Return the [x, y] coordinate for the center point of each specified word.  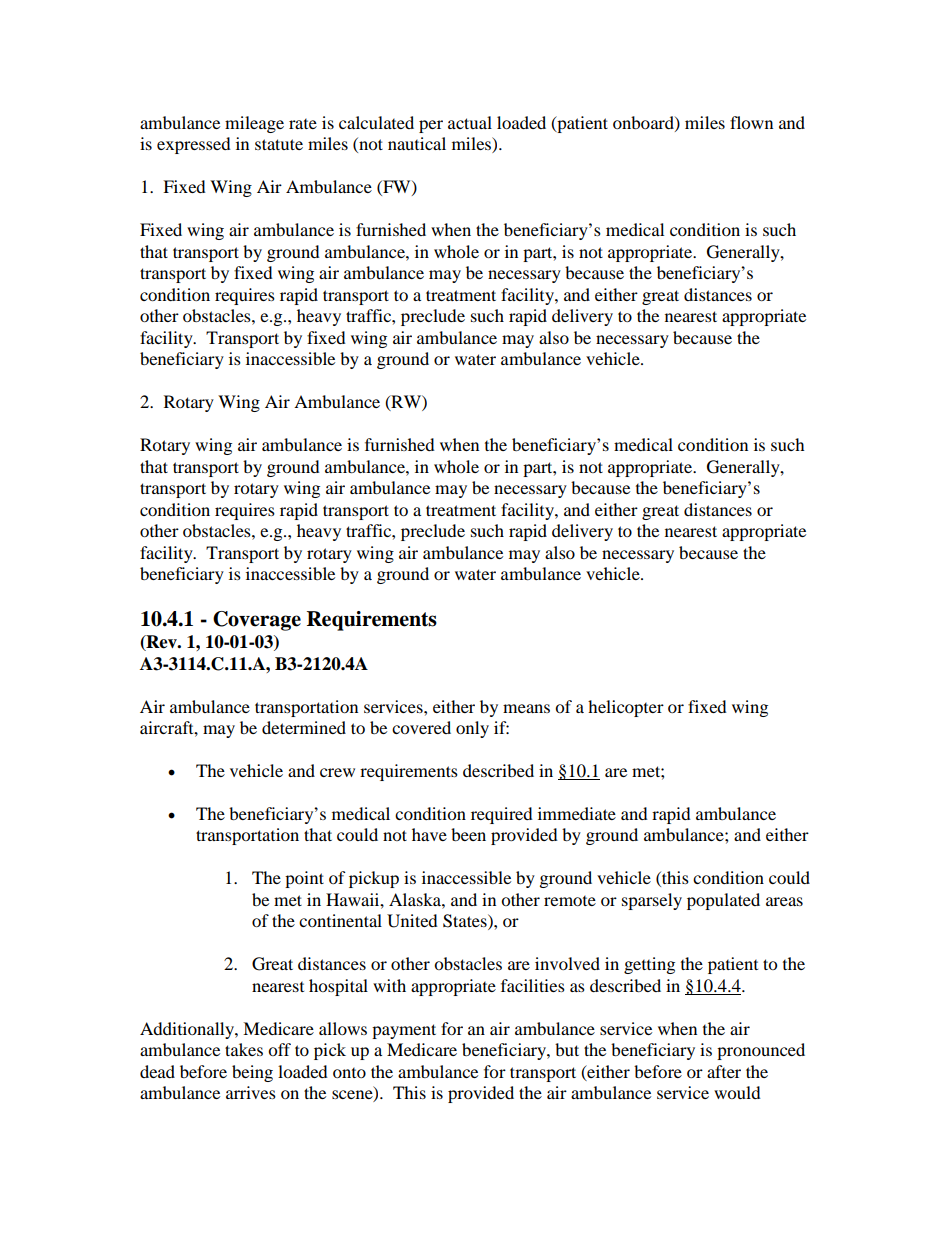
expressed [194, 145]
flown [751, 122]
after [724, 1071]
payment [404, 1031]
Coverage [257, 621]
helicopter [626, 708]
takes [244, 1049]
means [526, 708]
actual [470, 122]
